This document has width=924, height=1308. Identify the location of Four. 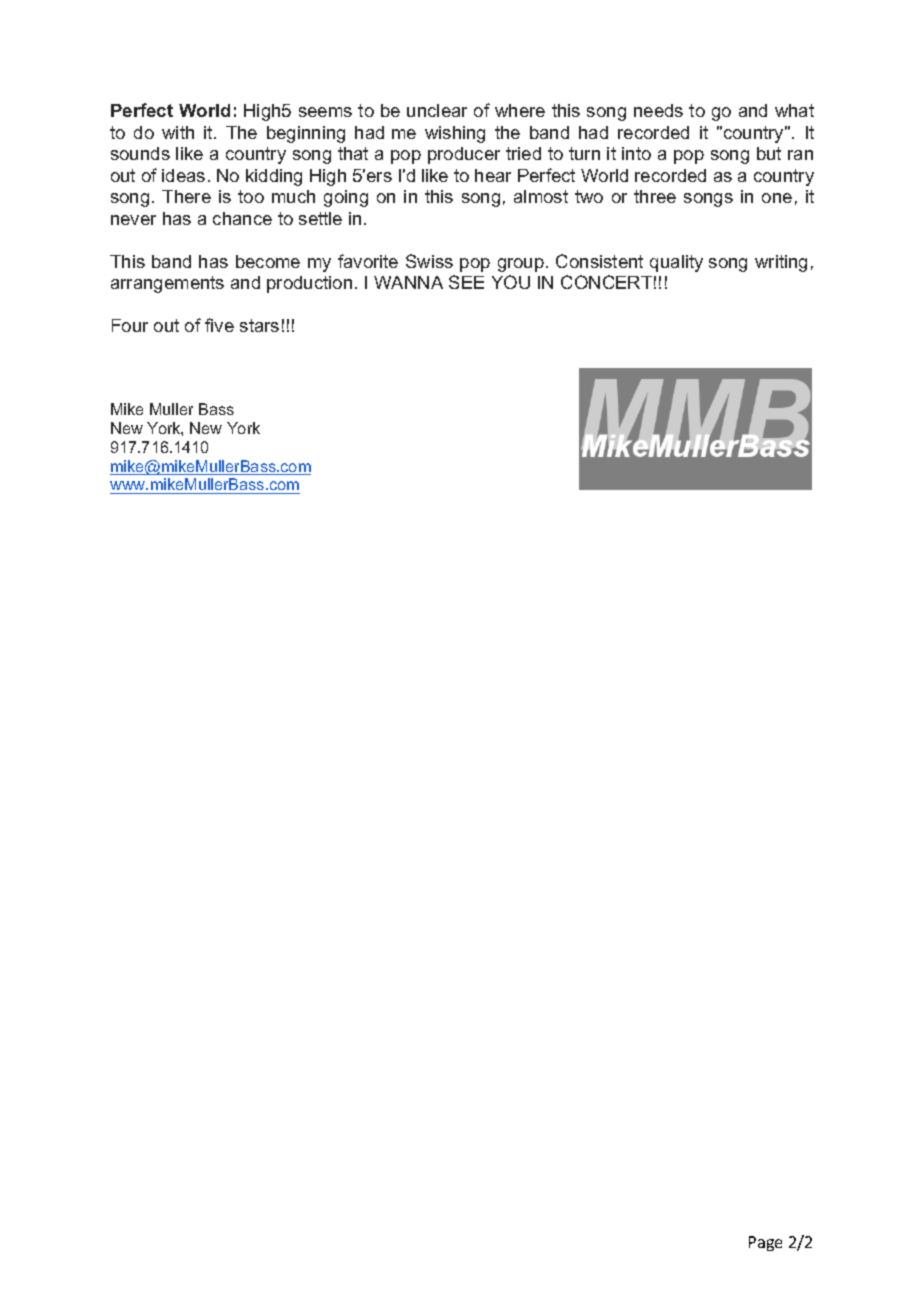
(130, 325).
